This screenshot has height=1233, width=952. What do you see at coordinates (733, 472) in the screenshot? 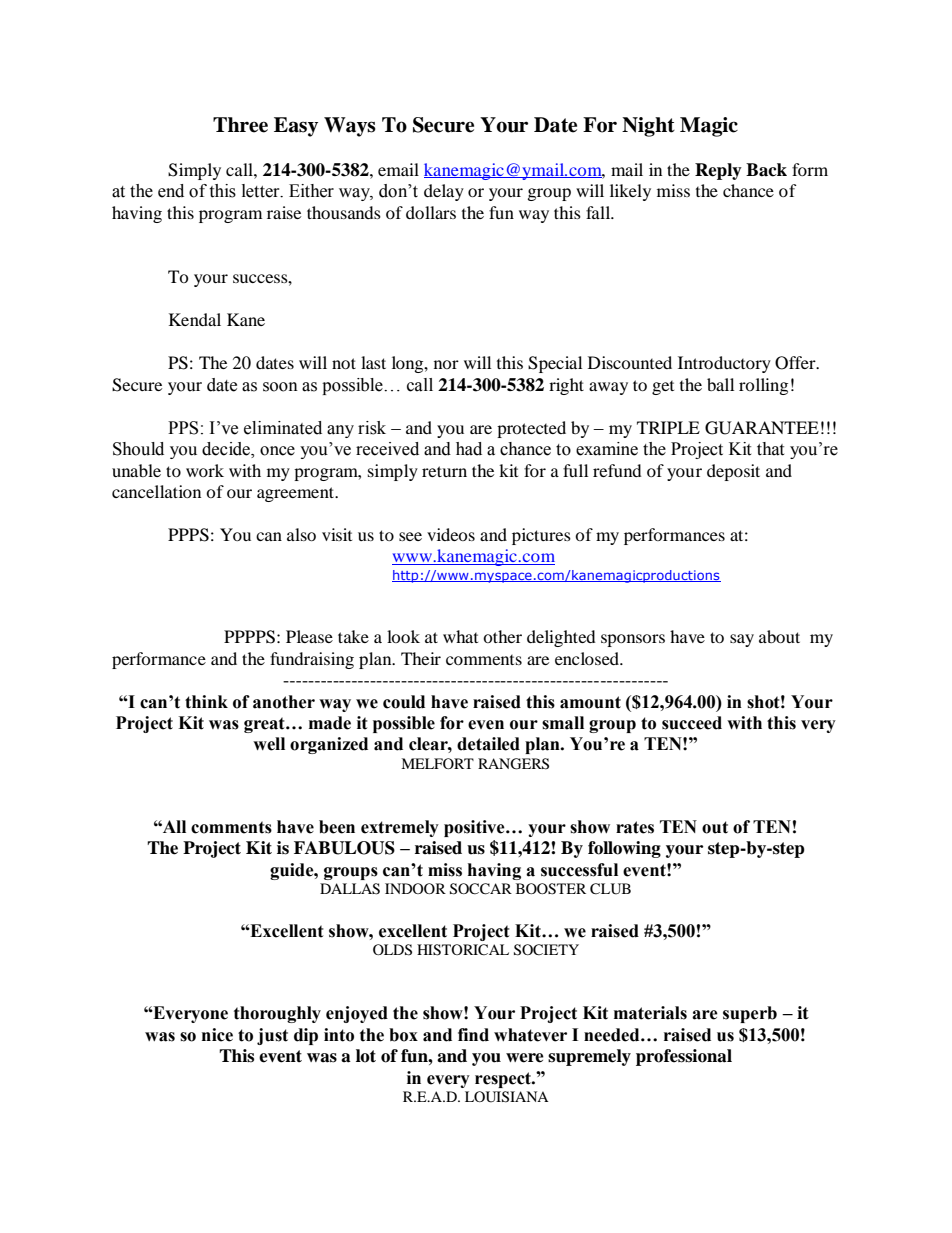
I see `deposit` at bounding box center [733, 472].
